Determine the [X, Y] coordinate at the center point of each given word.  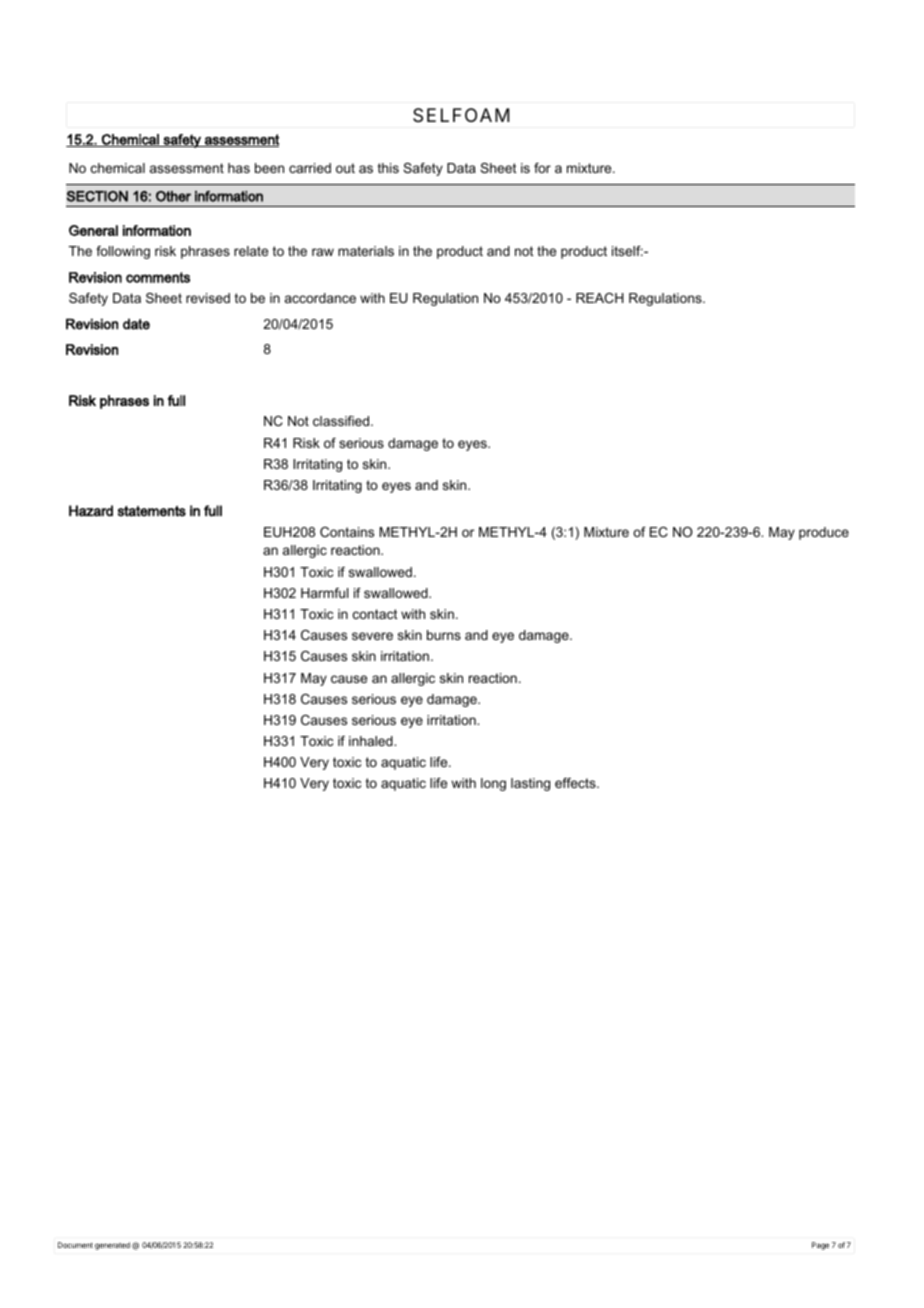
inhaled [372, 741]
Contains [347, 532]
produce [824, 533]
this [388, 168]
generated [112, 1246]
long [493, 784]
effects [576, 783]
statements [152, 511]
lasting [530, 784]
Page [820, 1246]
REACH [600, 298]
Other [173, 196]
